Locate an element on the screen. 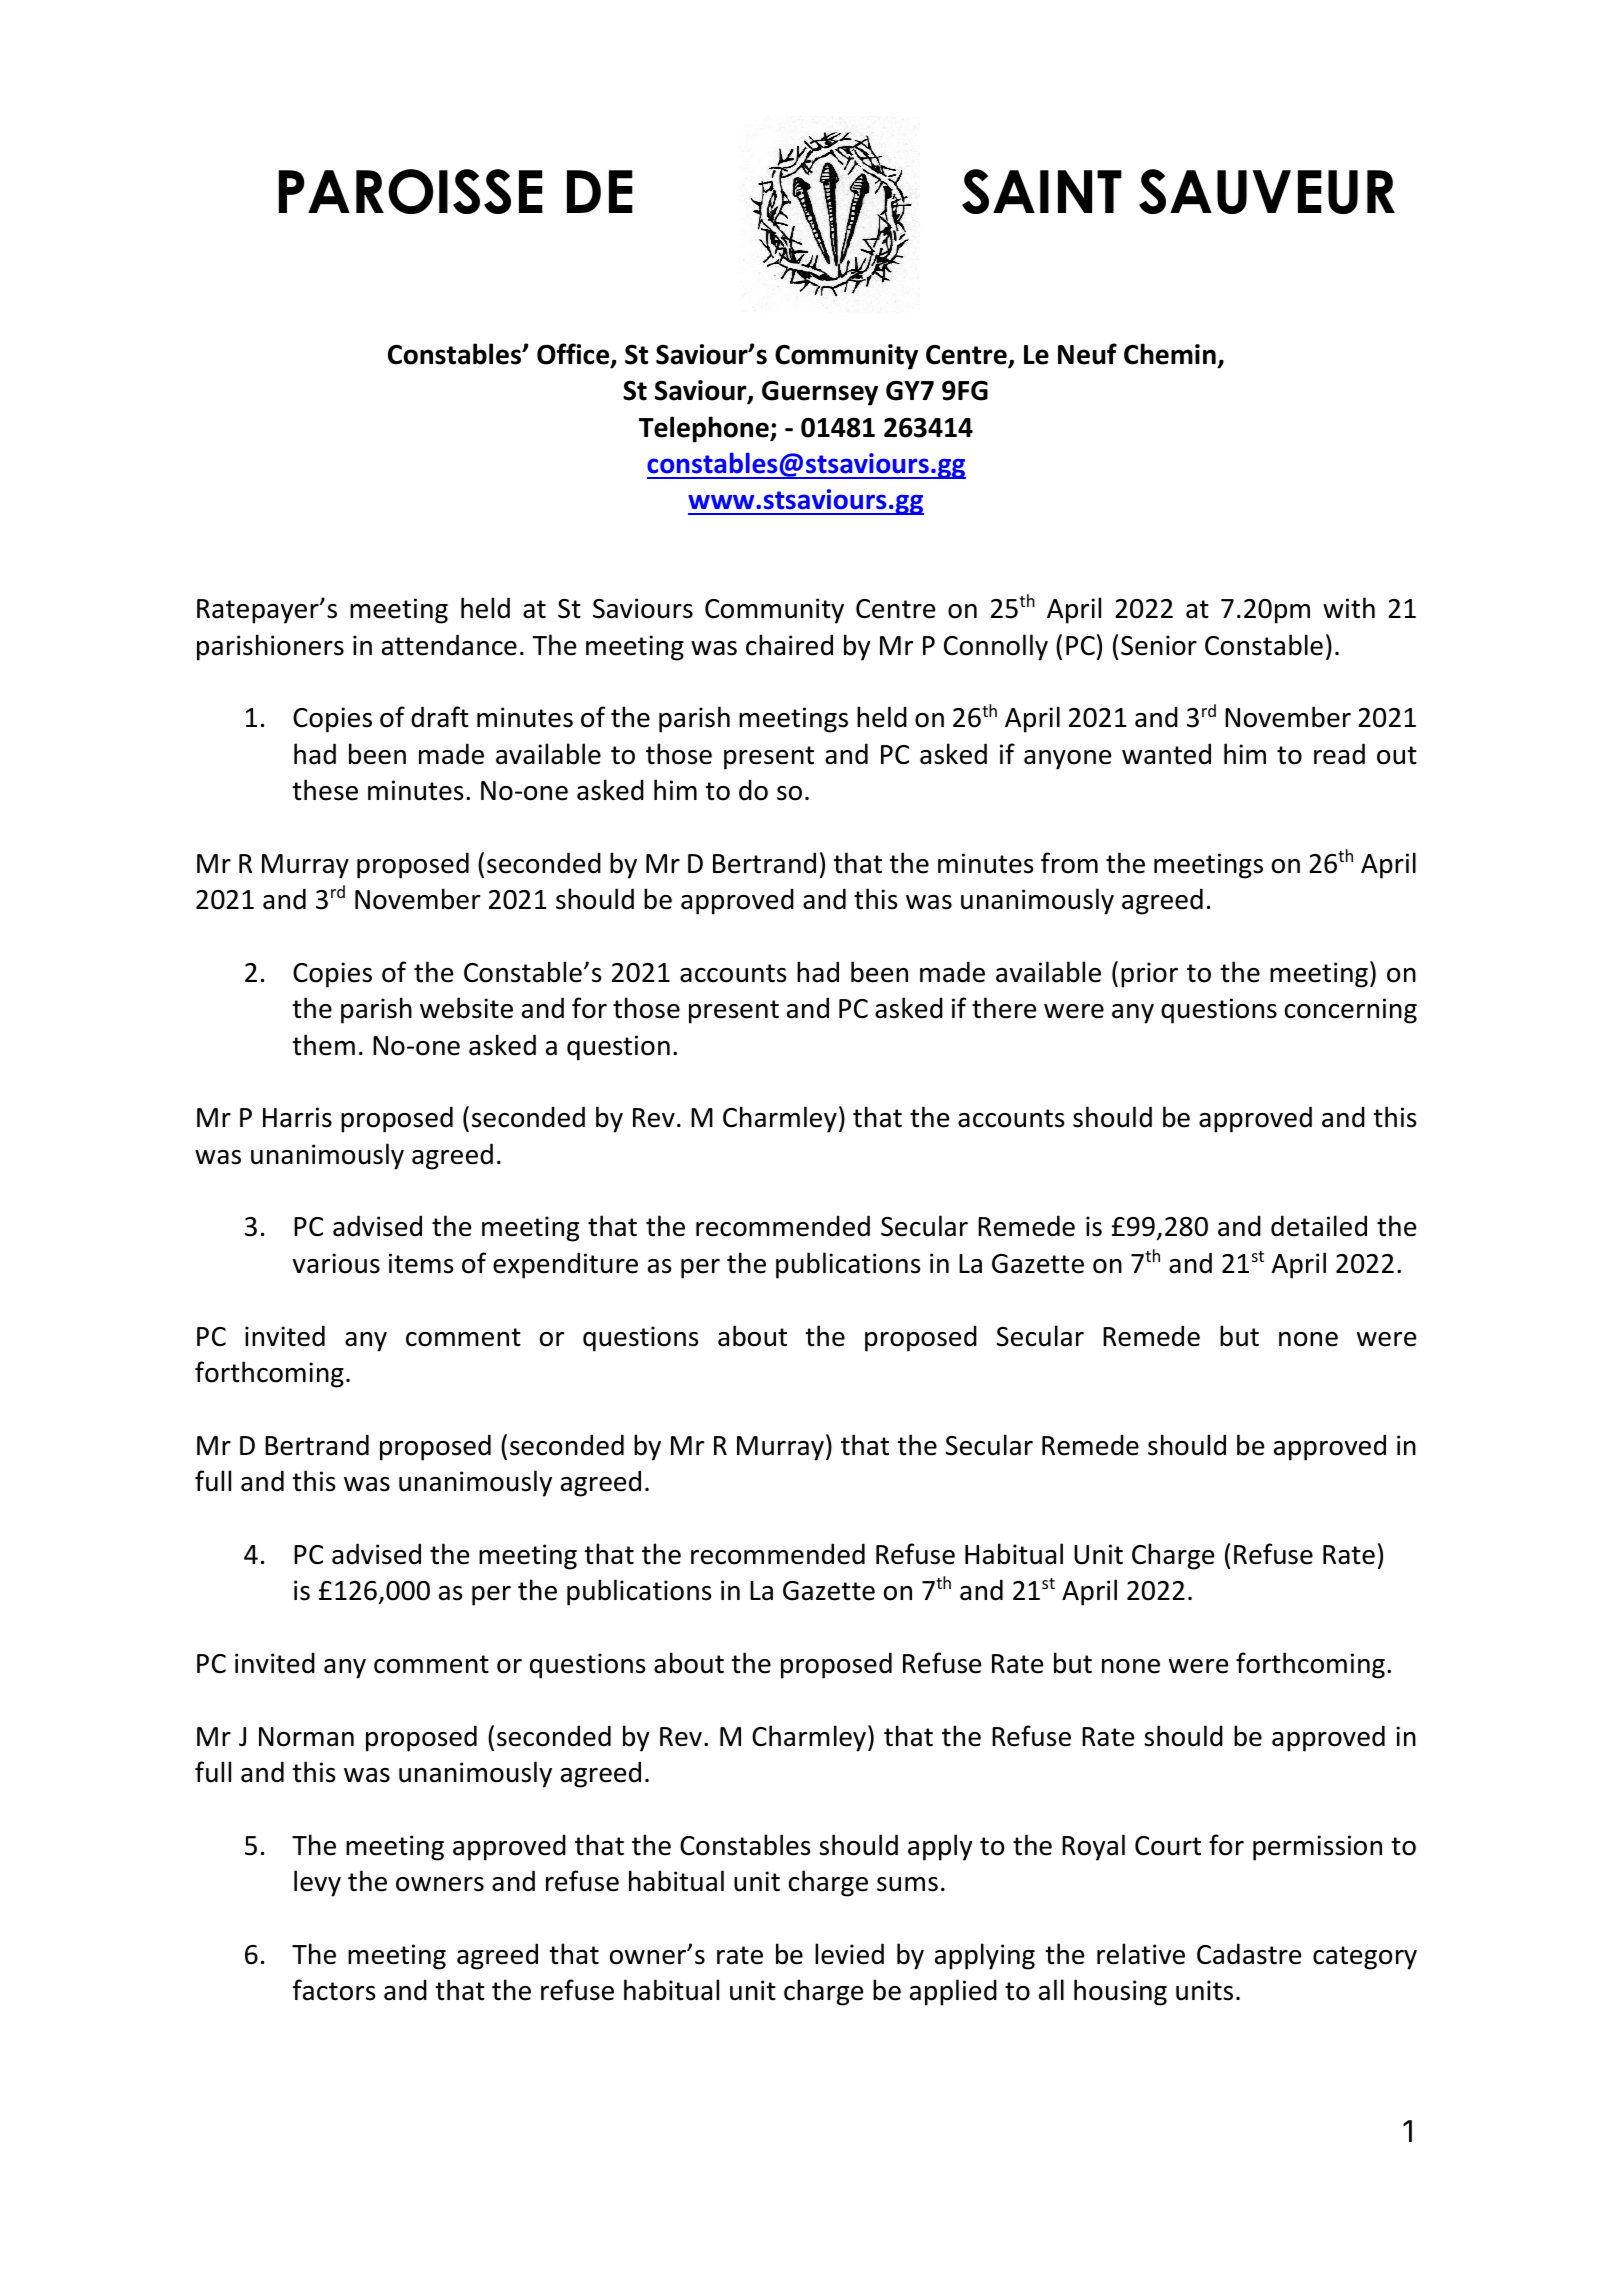 The image size is (1612, 2279). Chemin is located at coordinates (1170, 354).
